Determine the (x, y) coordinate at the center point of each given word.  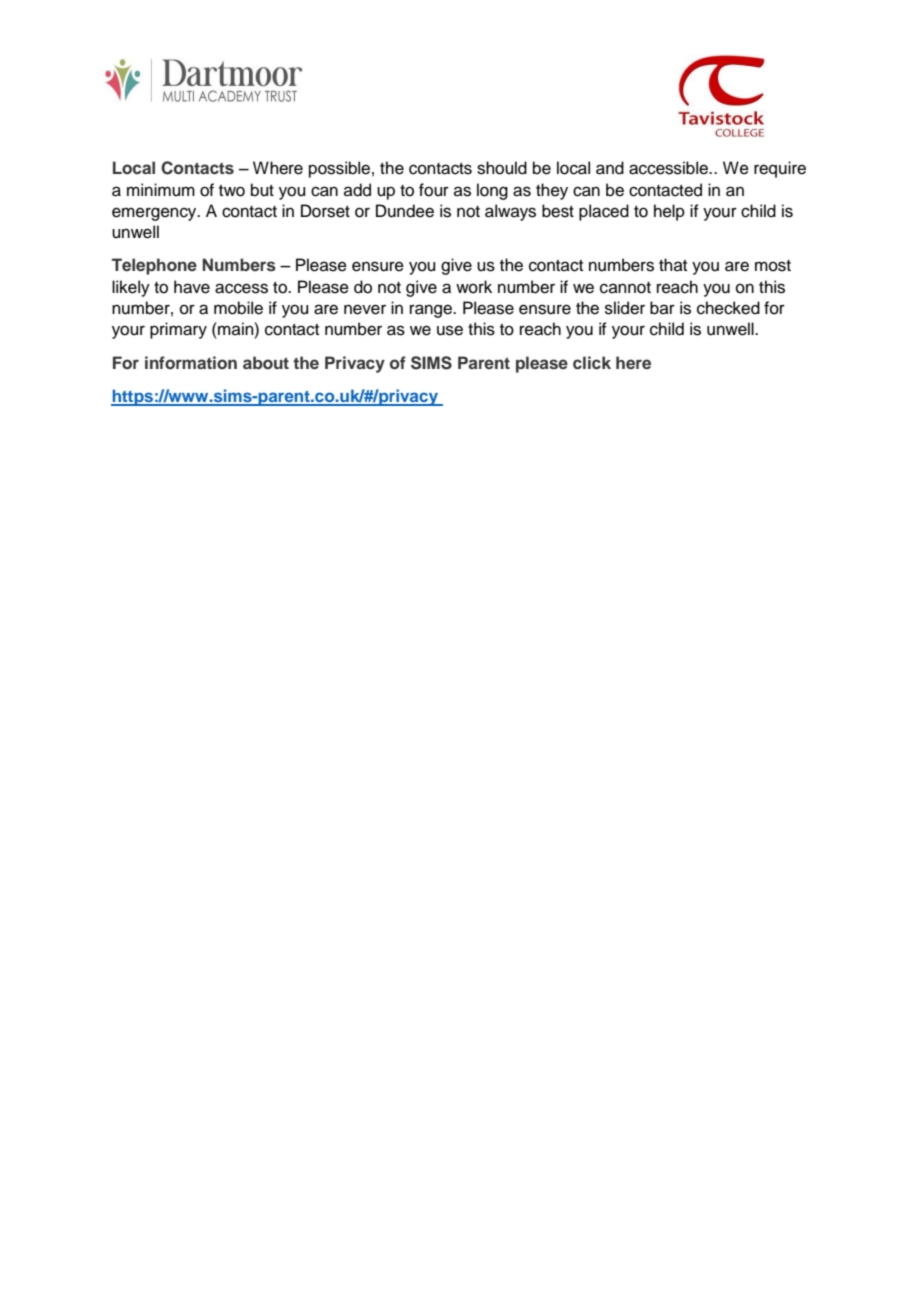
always (510, 212)
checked (728, 308)
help (669, 212)
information (191, 362)
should (502, 168)
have (192, 287)
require (780, 169)
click (592, 362)
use (450, 330)
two (232, 191)
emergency (155, 214)
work (474, 287)
